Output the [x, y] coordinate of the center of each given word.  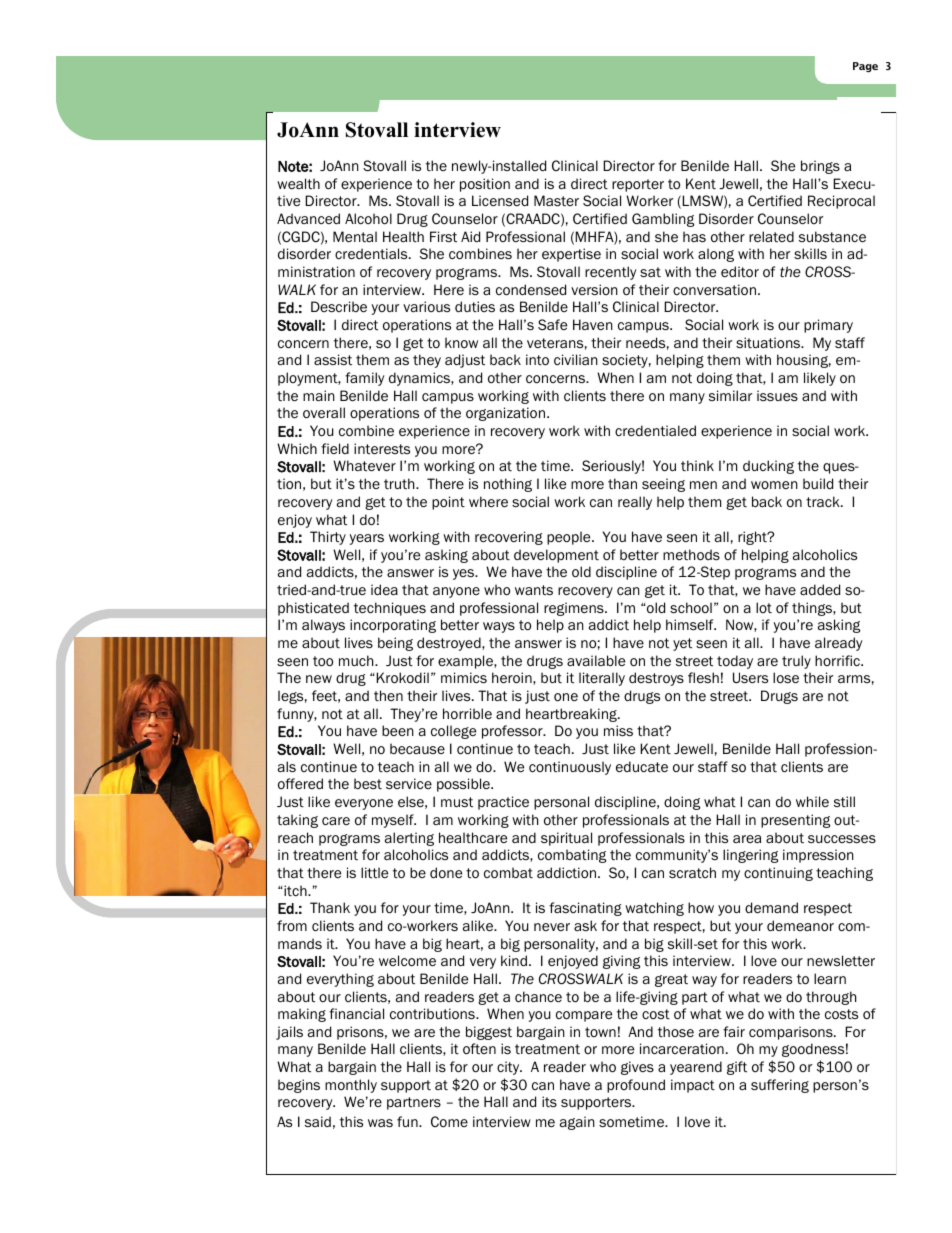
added [820, 589]
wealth [298, 183]
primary [828, 326]
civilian [576, 359]
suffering [780, 1086]
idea [384, 589]
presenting [795, 821]
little [374, 872]
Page [865, 67]
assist [333, 359]
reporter [638, 185]
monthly [351, 1086]
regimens [575, 609]
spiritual [566, 839]
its [549, 1101]
